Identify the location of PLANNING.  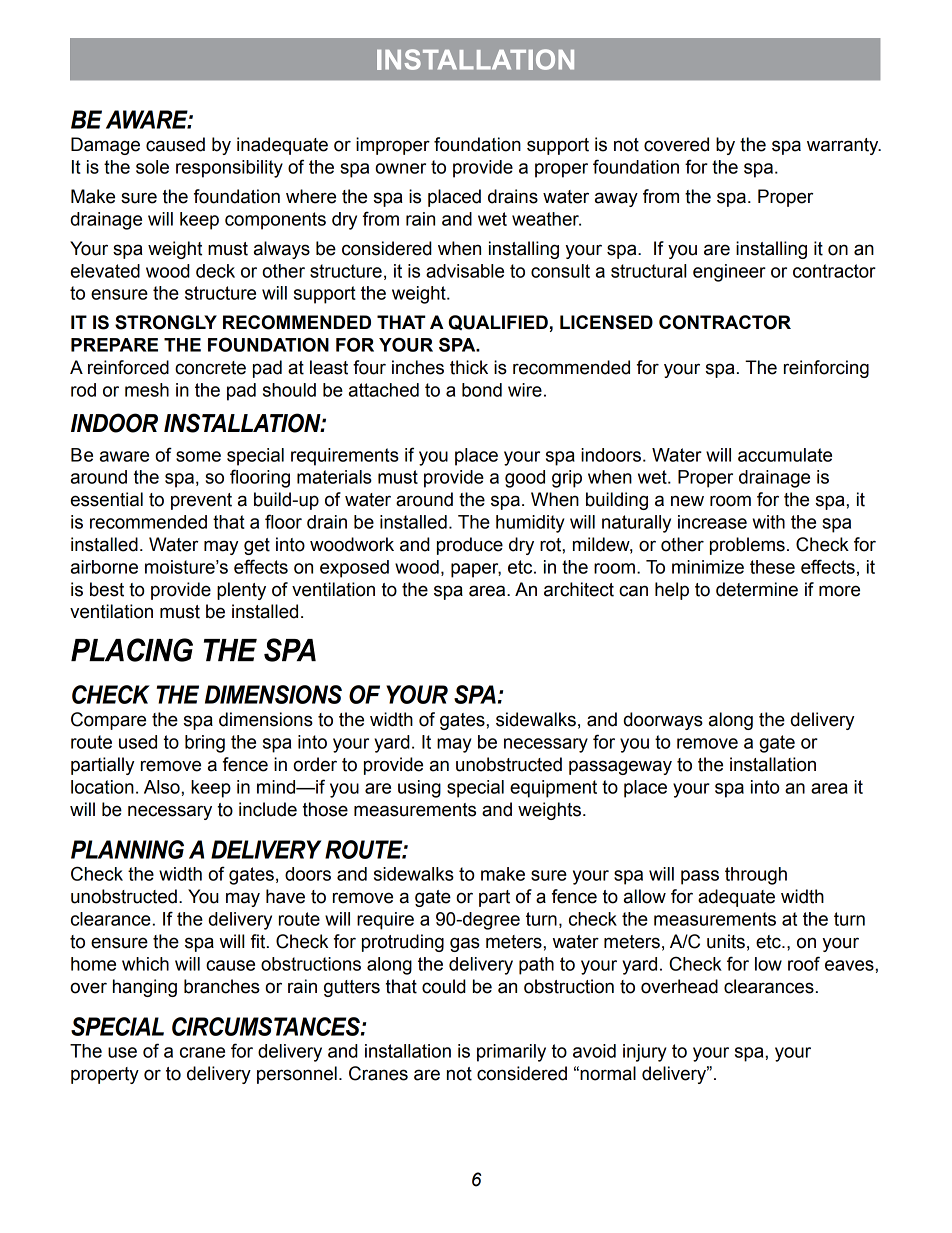
(127, 849).
